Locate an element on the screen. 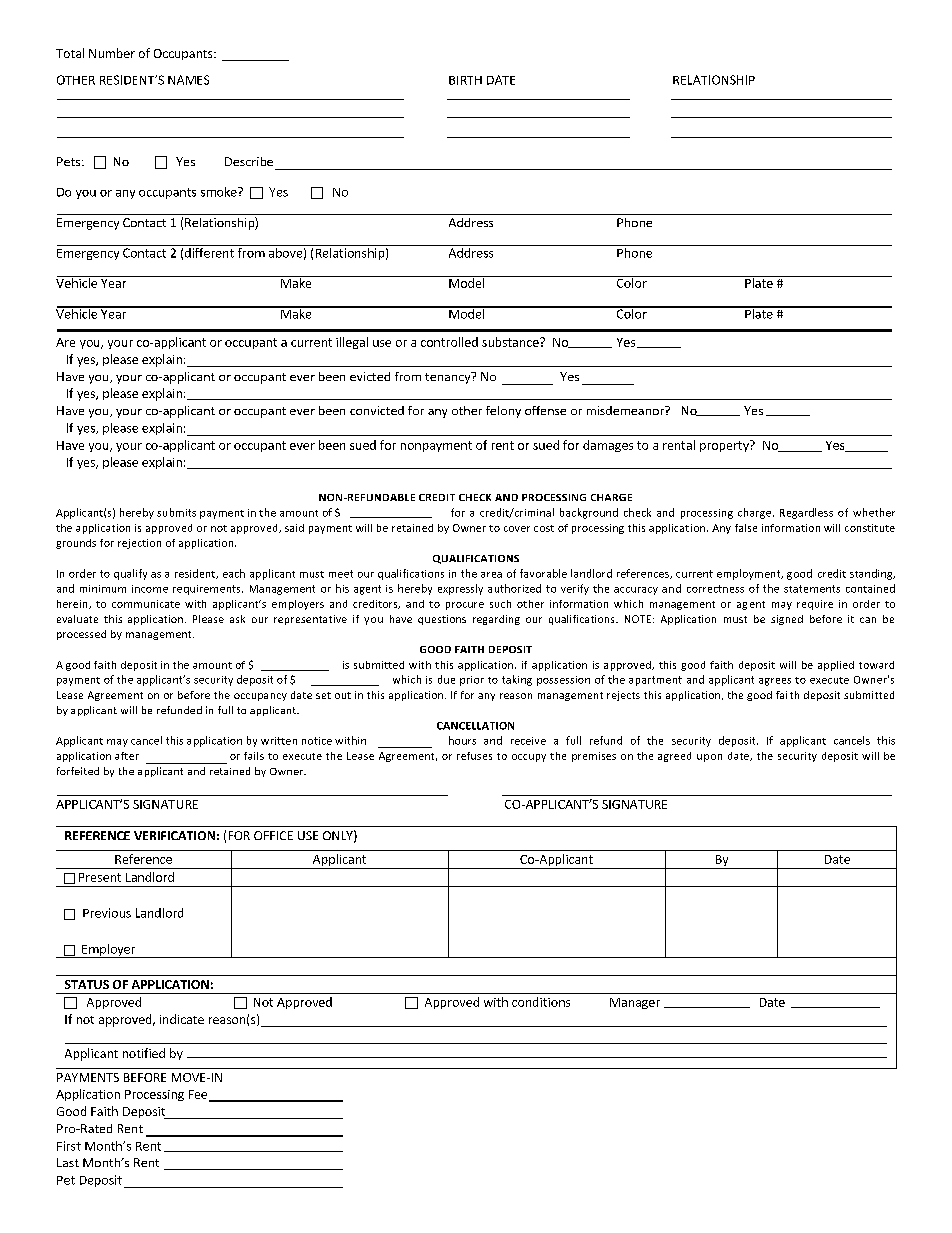  communicate is located at coordinates (146, 604).
